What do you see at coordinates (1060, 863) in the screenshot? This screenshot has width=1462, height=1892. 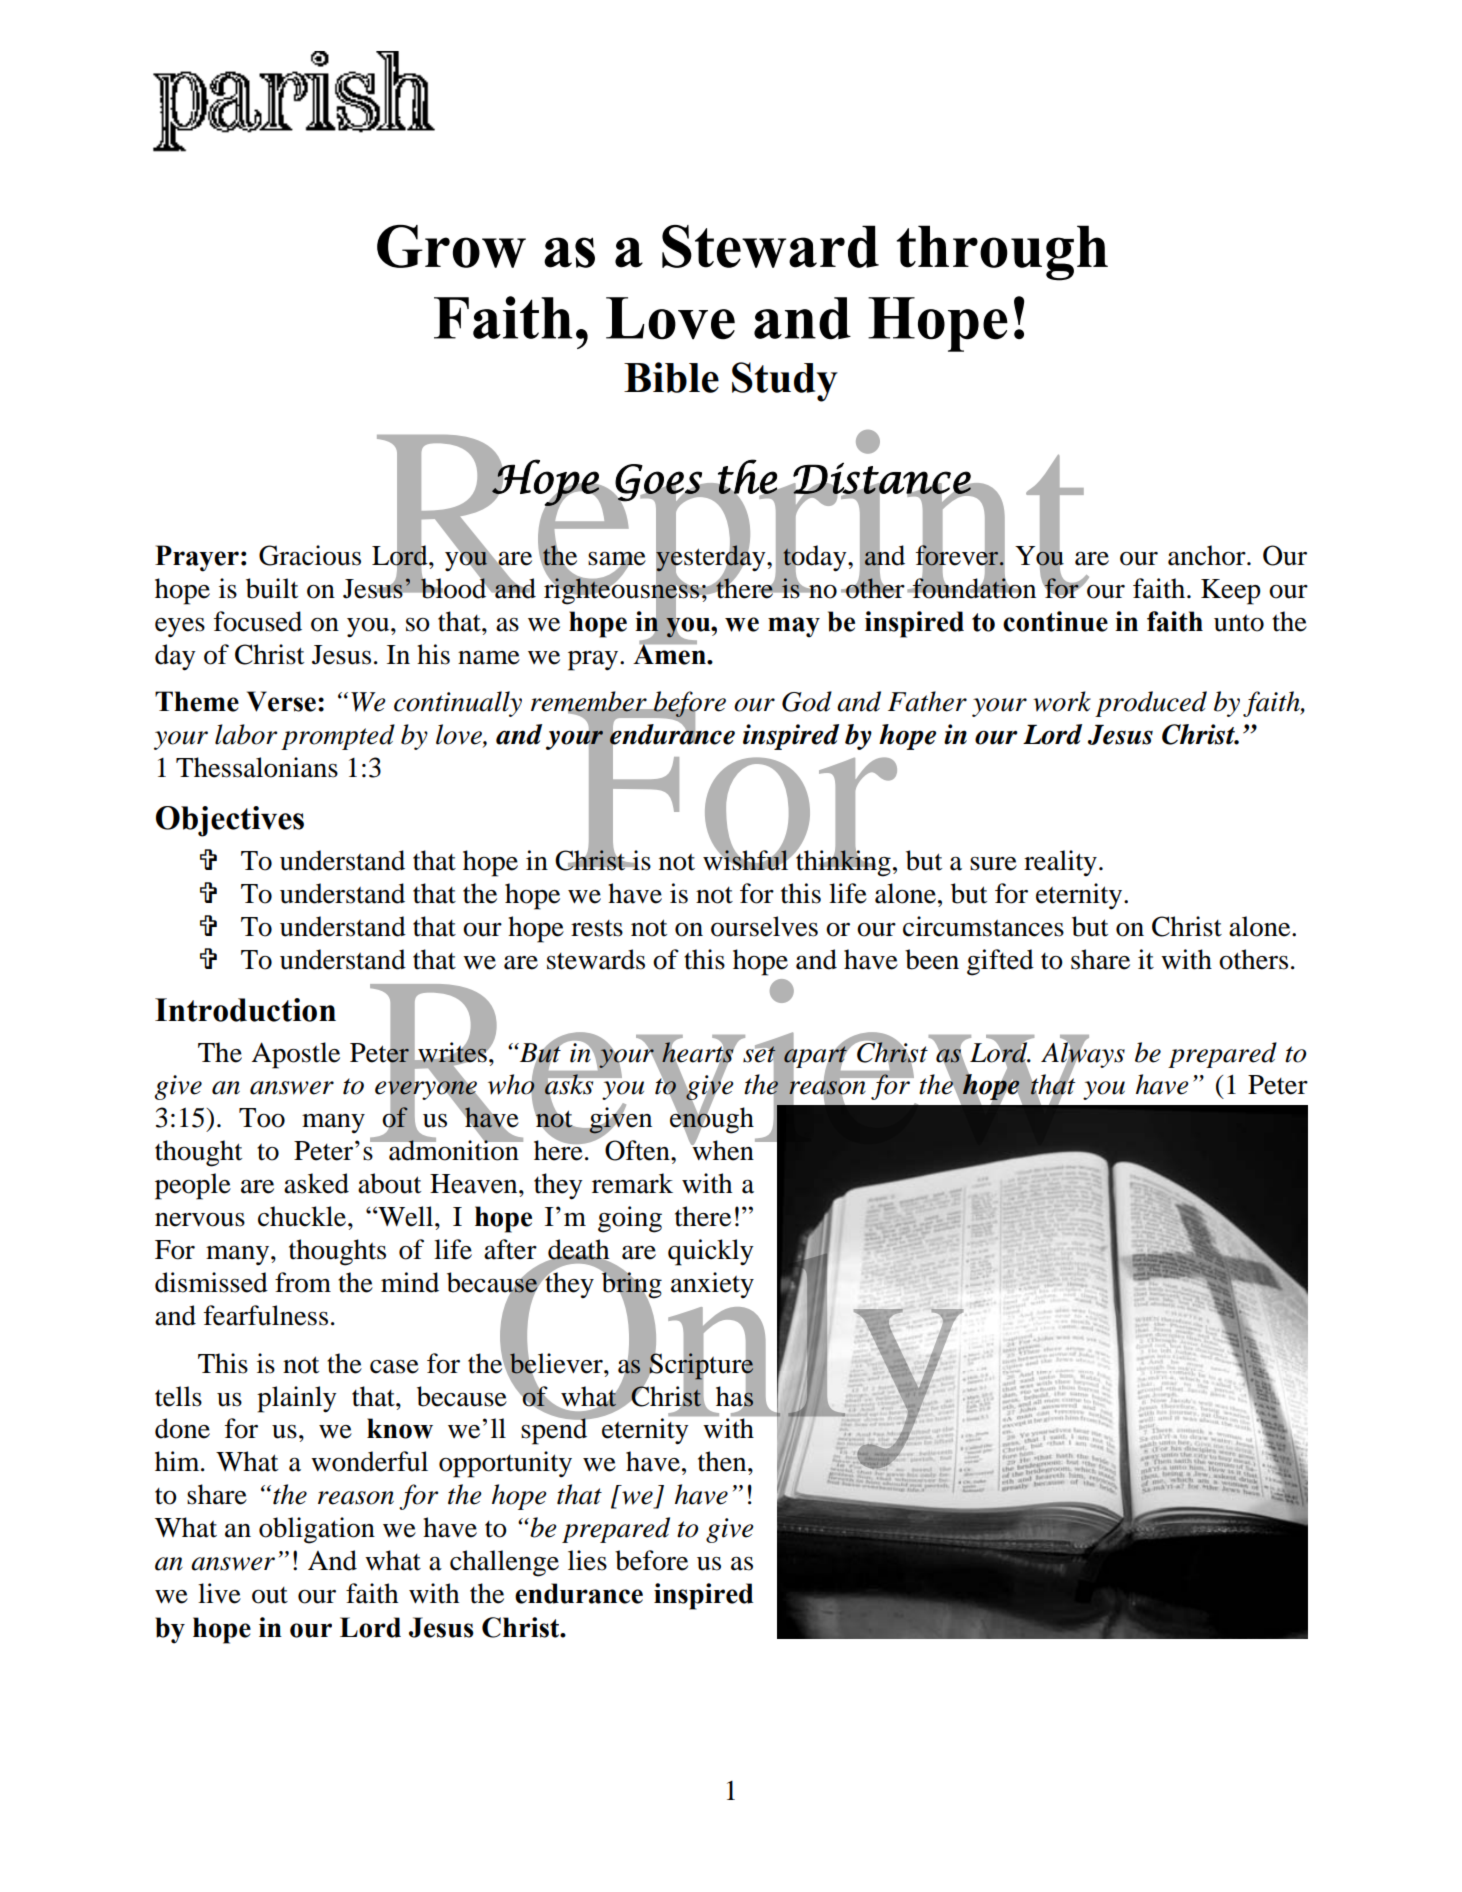 I see `reality` at bounding box center [1060, 863].
